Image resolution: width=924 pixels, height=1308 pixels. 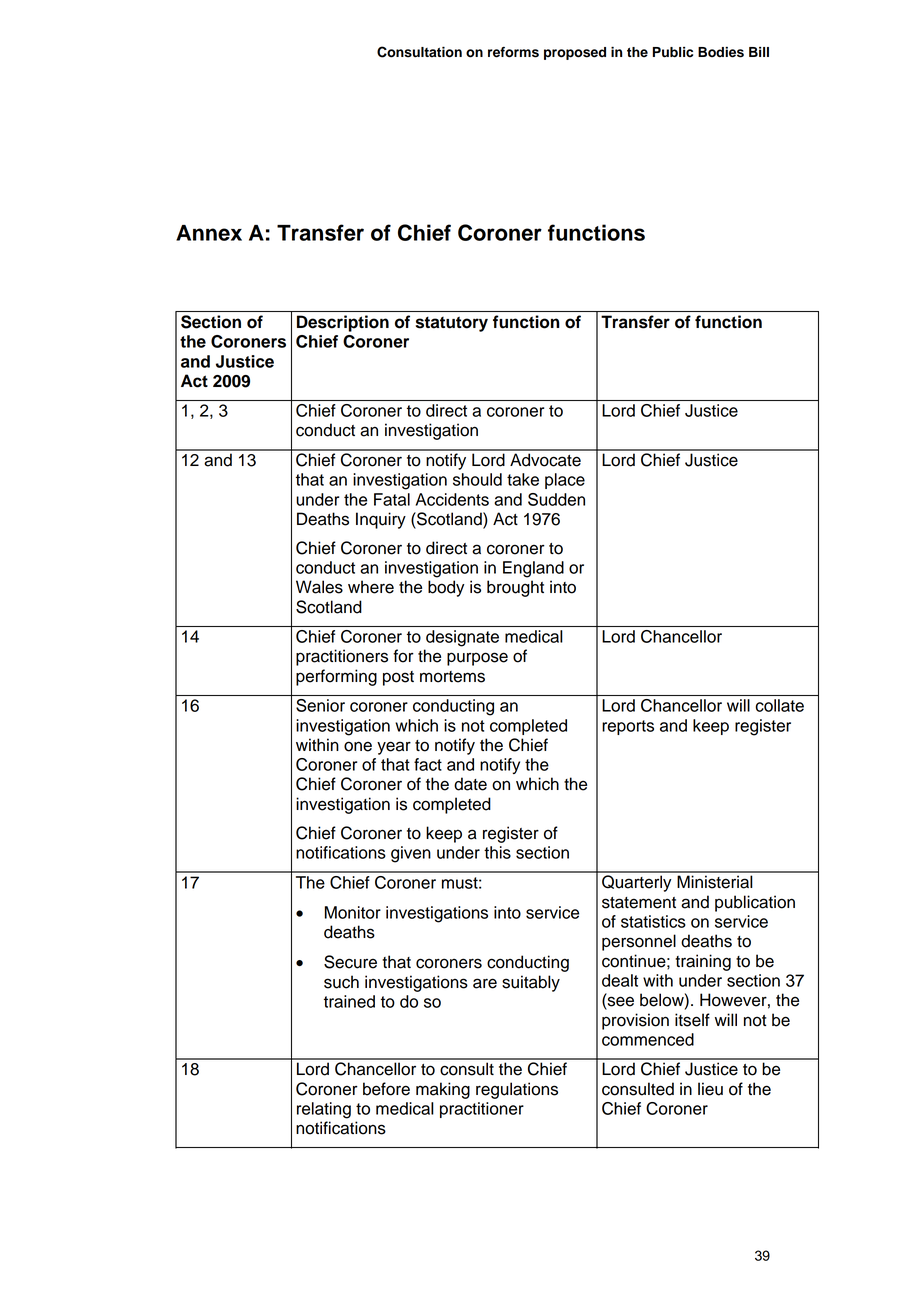 What do you see at coordinates (452, 324) in the image?
I see `statutory` at bounding box center [452, 324].
